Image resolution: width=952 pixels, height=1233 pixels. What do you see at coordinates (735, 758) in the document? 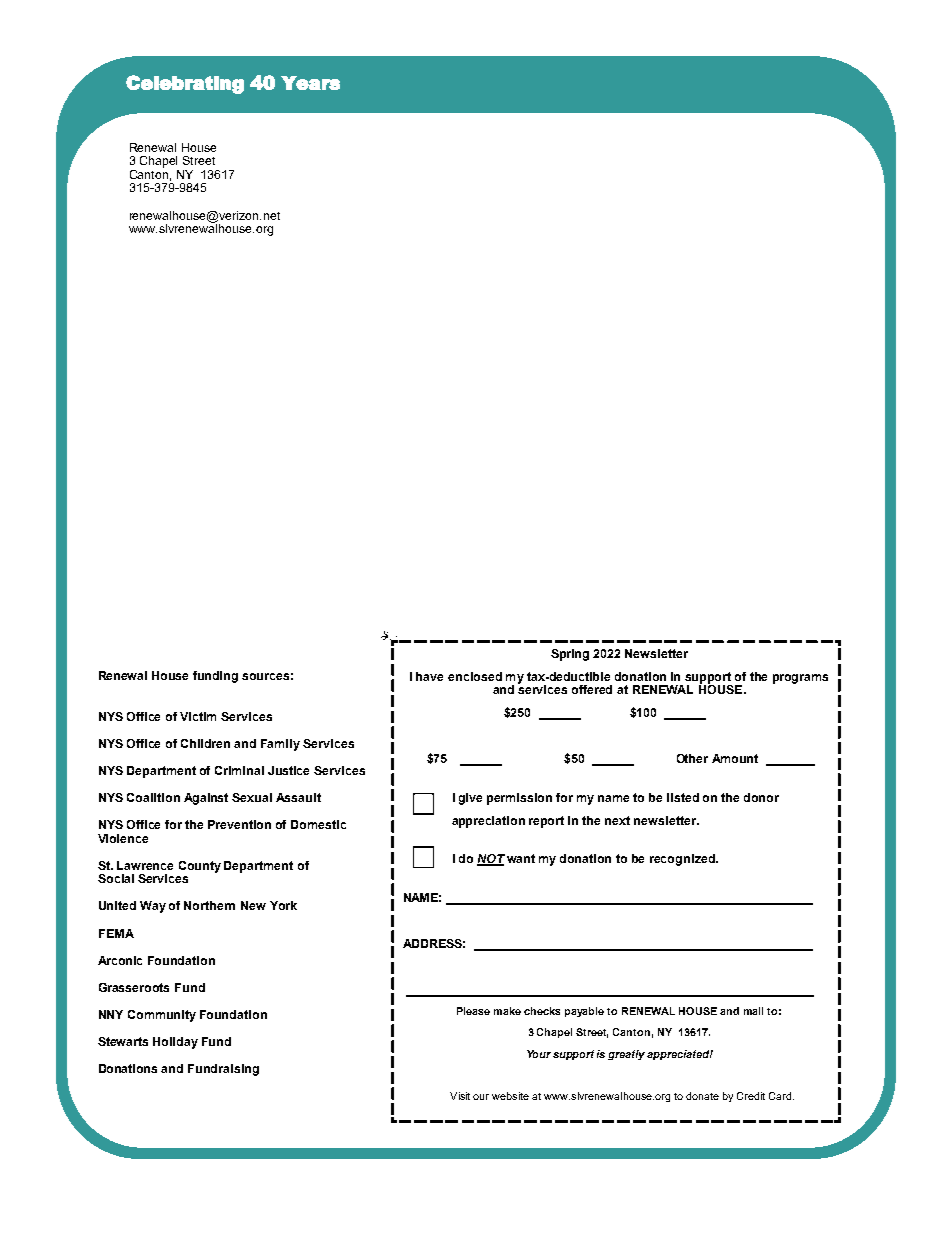
I see `Amount` at bounding box center [735, 758].
